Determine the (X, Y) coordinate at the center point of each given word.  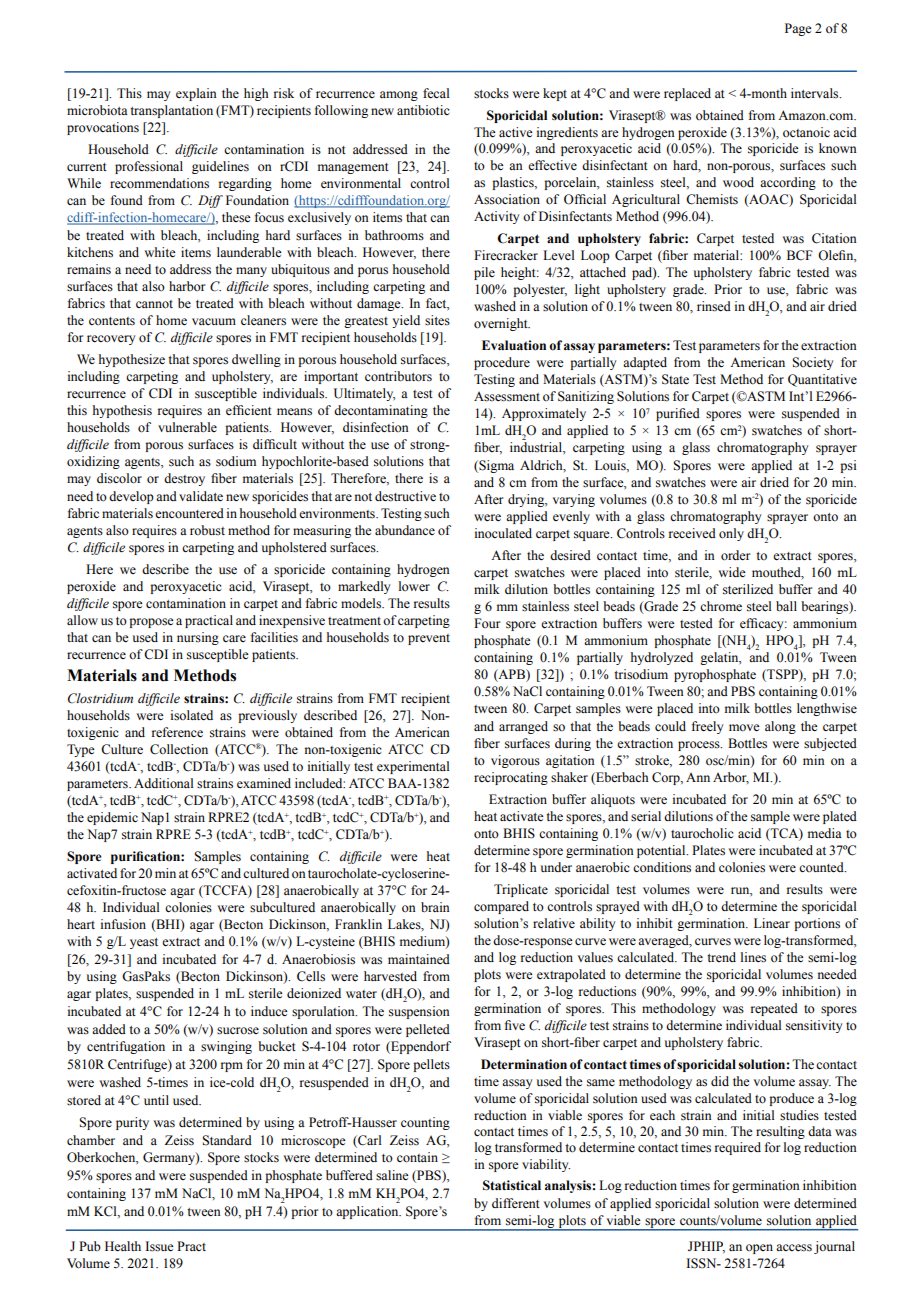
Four (487, 623)
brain (435, 907)
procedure (502, 363)
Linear (772, 923)
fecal (436, 93)
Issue (159, 1246)
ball (786, 606)
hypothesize (132, 360)
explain (196, 94)
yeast (144, 943)
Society (812, 363)
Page (798, 29)
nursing (198, 638)
